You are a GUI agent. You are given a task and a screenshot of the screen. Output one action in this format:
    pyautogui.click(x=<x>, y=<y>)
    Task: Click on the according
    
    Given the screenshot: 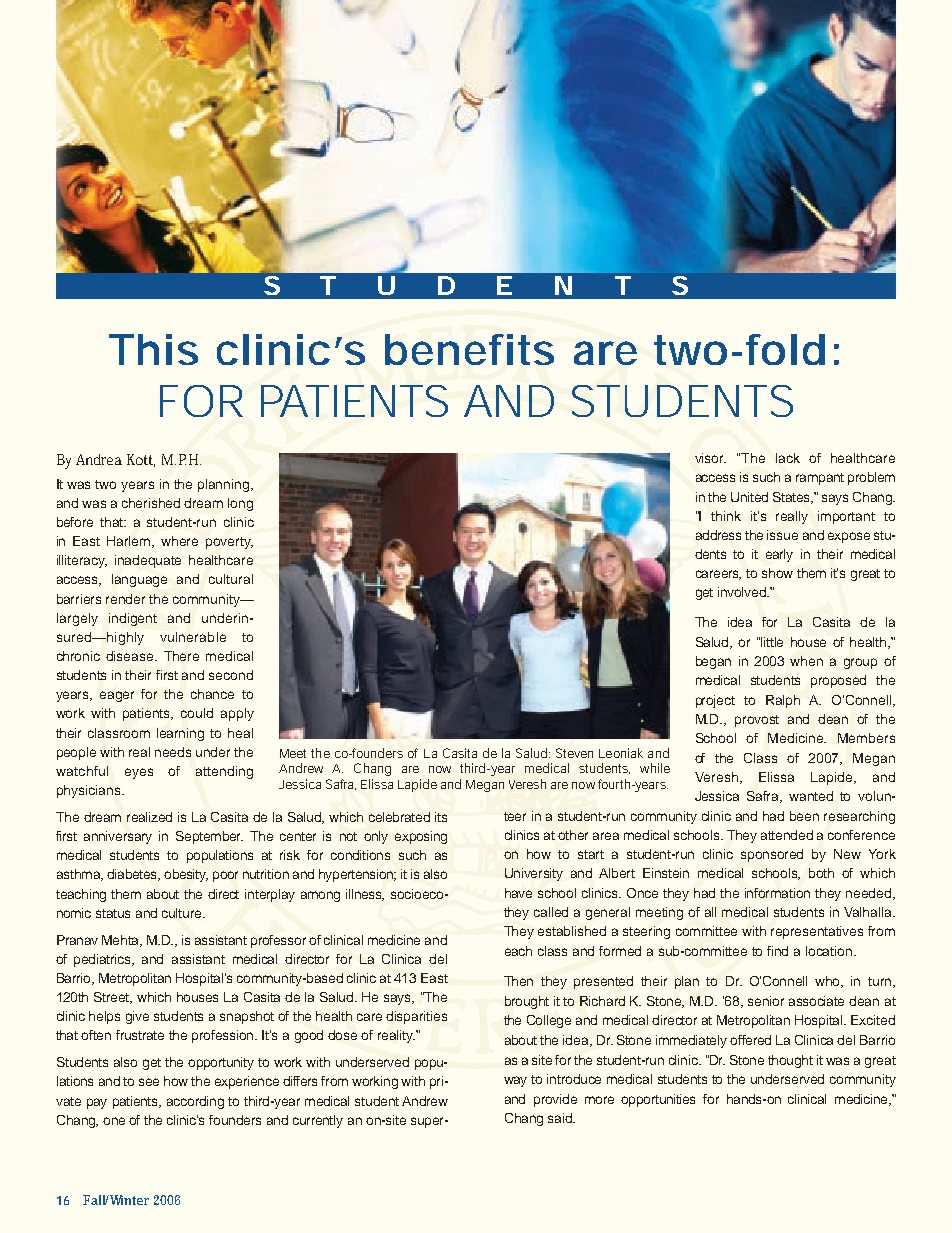 What is the action you would take?
    pyautogui.click(x=195, y=1102)
